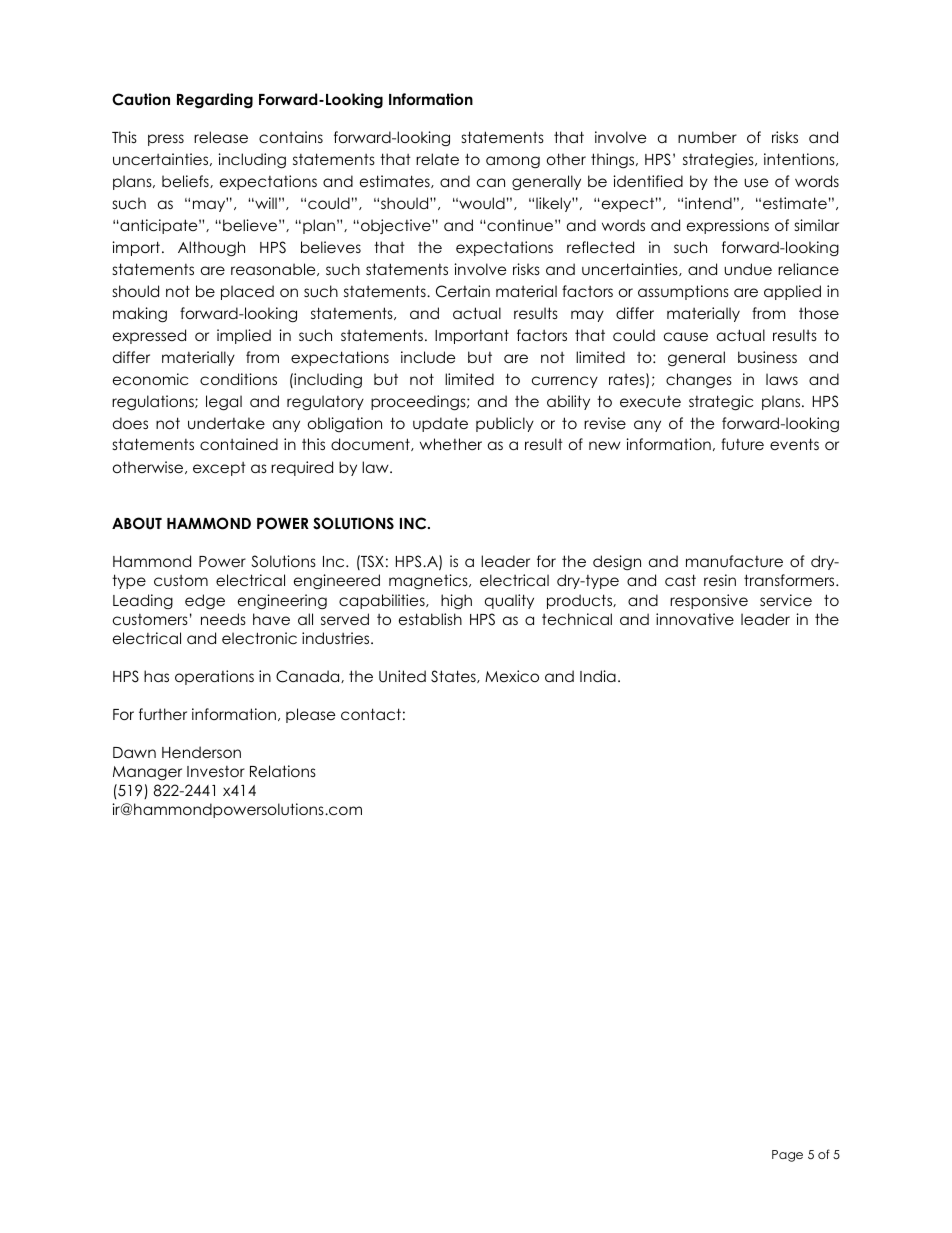 The height and width of the screenshot is (1233, 952). What do you see at coordinates (221, 137) in the screenshot?
I see `release` at bounding box center [221, 137].
